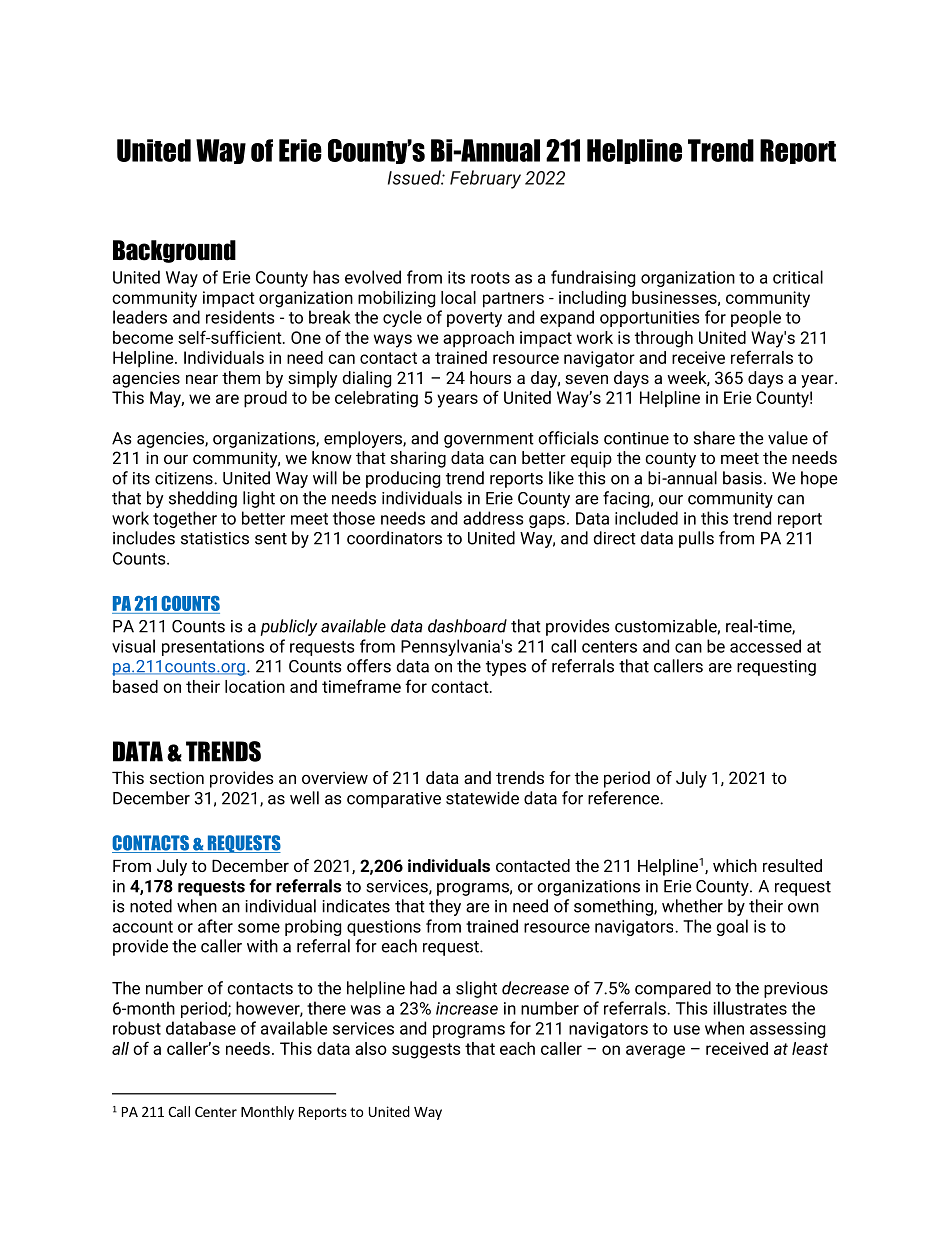 The width and height of the screenshot is (952, 1233). I want to click on February, so click(485, 179).
